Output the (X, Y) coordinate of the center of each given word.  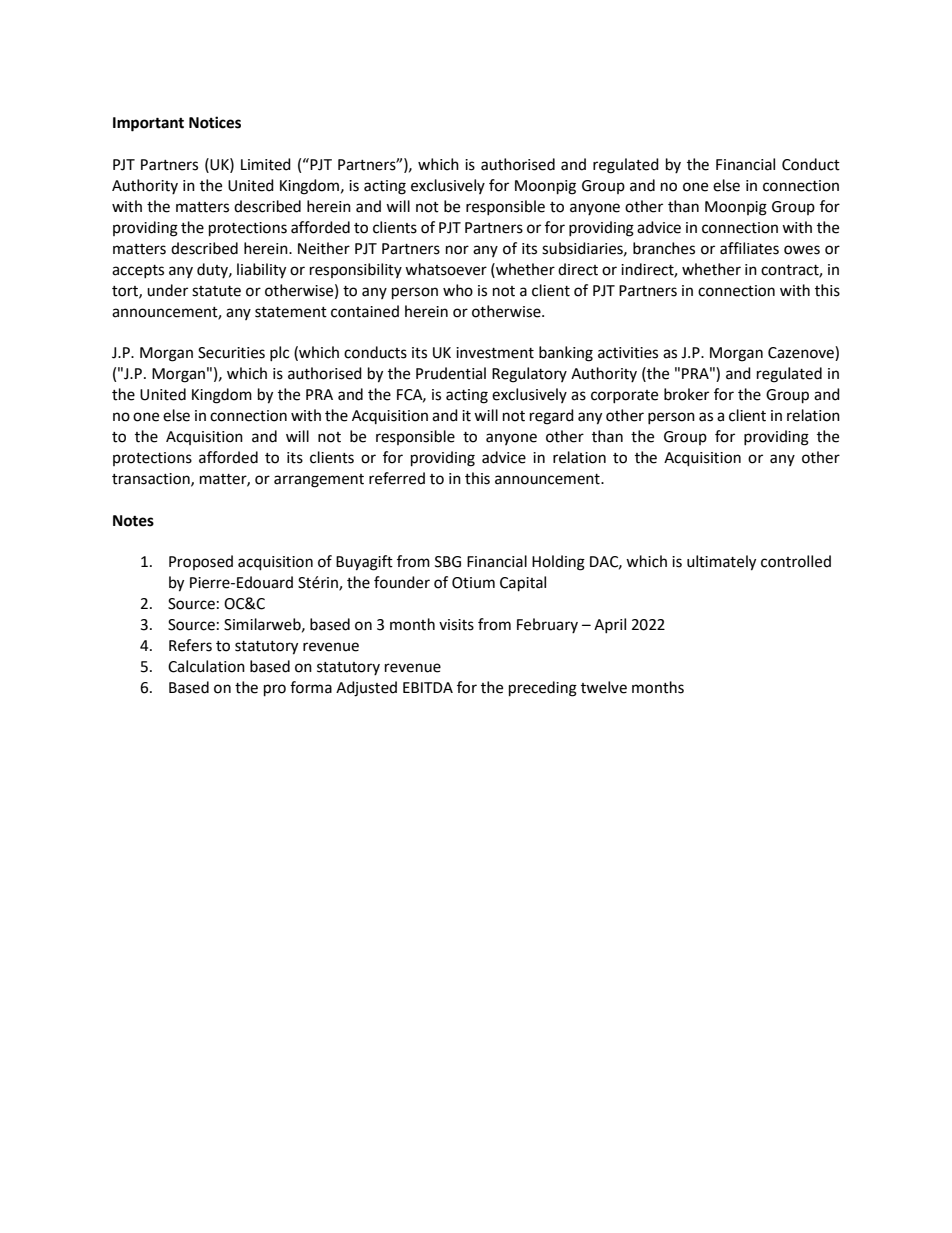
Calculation (206, 666)
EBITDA (428, 687)
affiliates (749, 248)
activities (628, 353)
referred (397, 478)
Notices (215, 122)
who (458, 290)
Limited (266, 164)
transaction (152, 479)
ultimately (721, 563)
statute (216, 291)
